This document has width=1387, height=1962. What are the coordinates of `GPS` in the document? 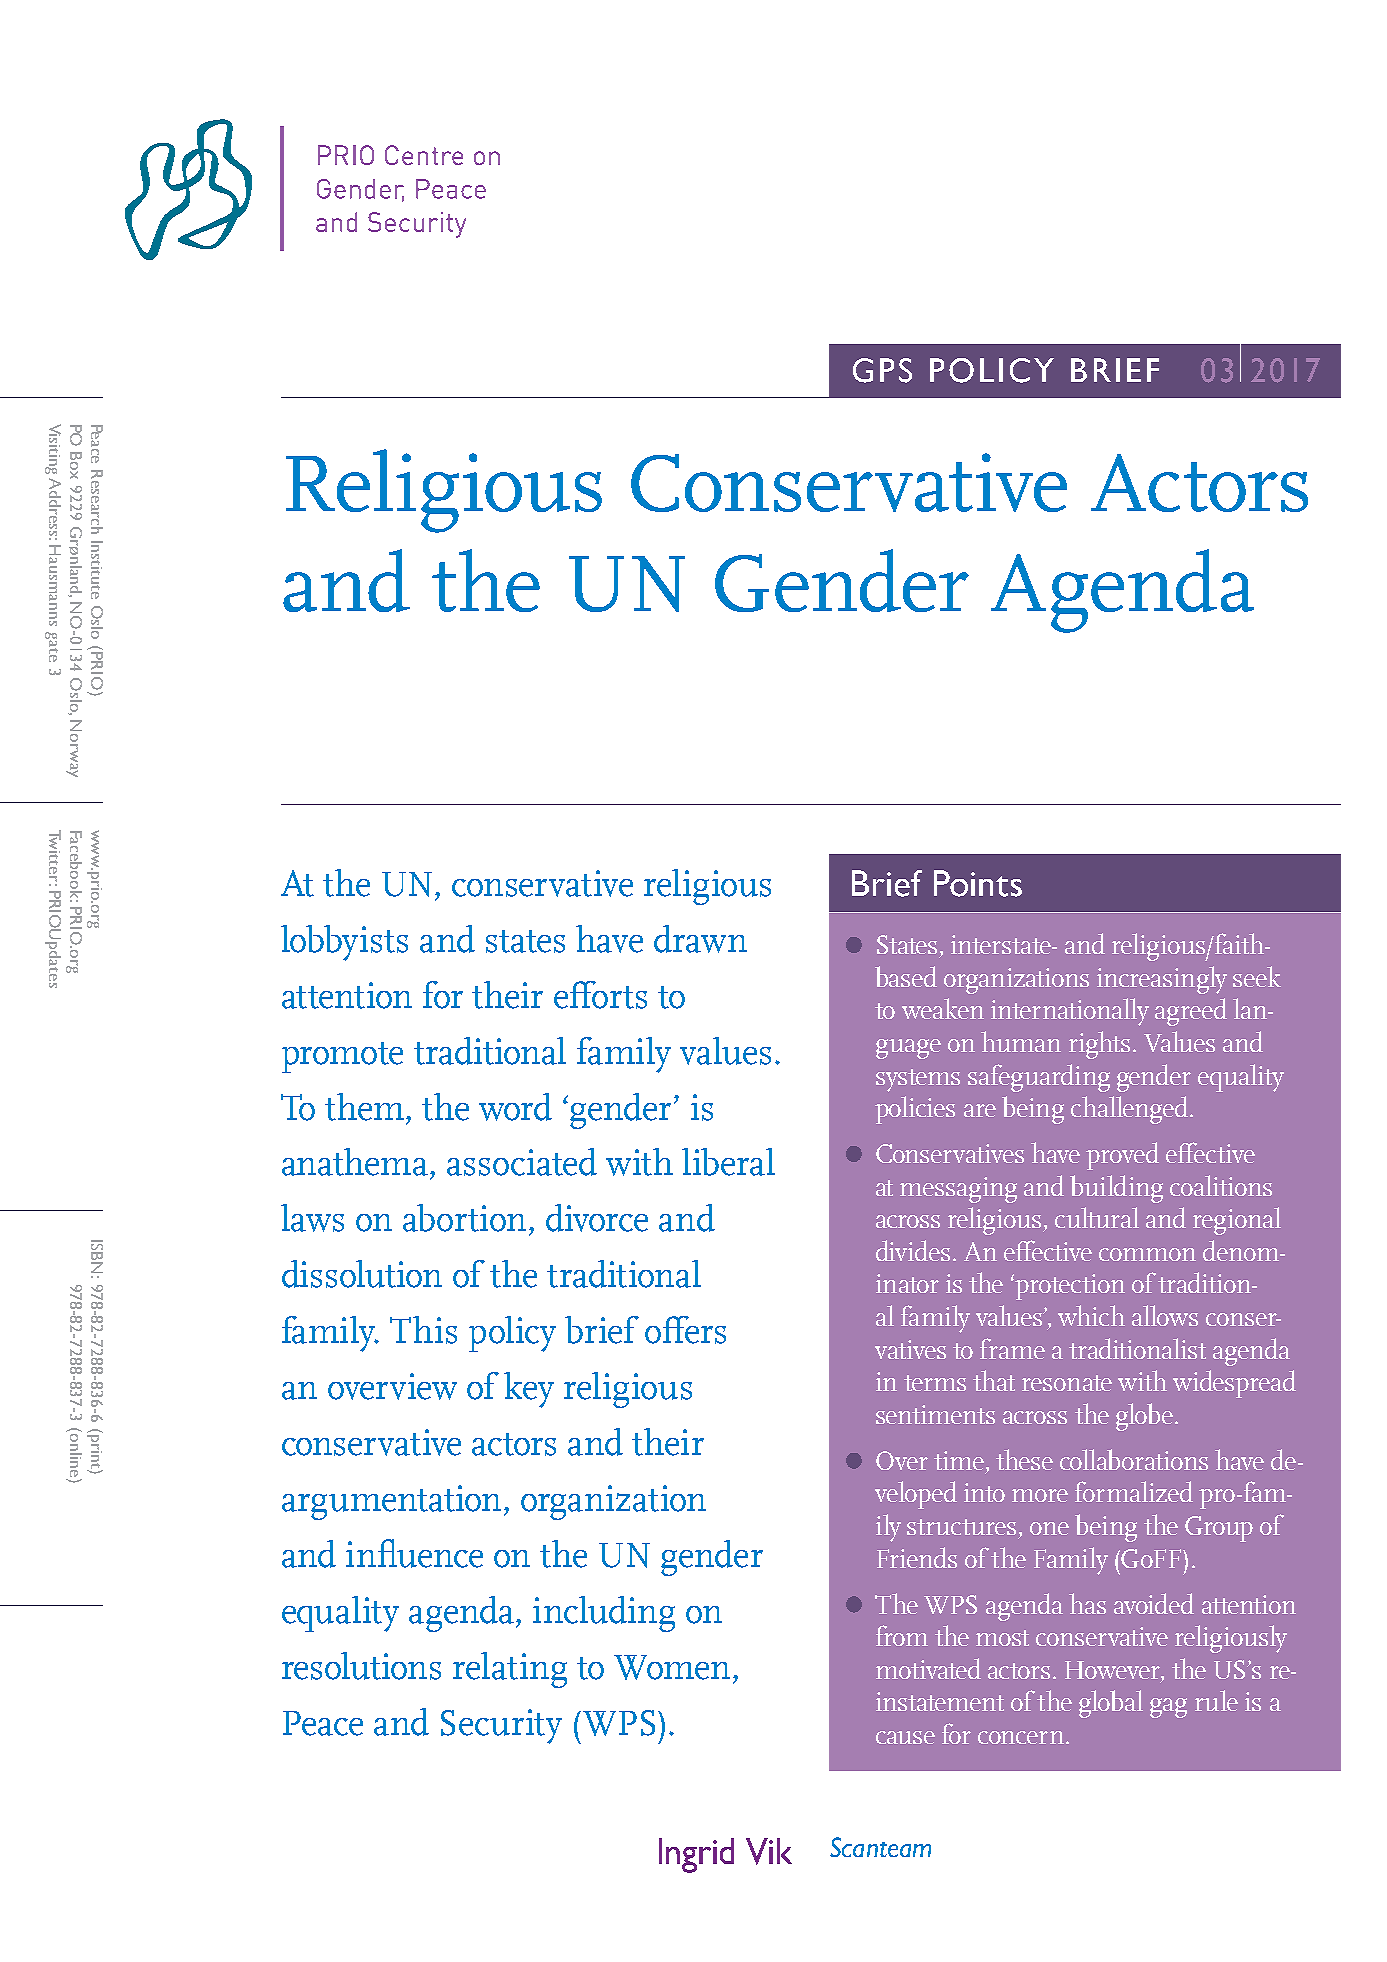 It's located at (882, 370).
